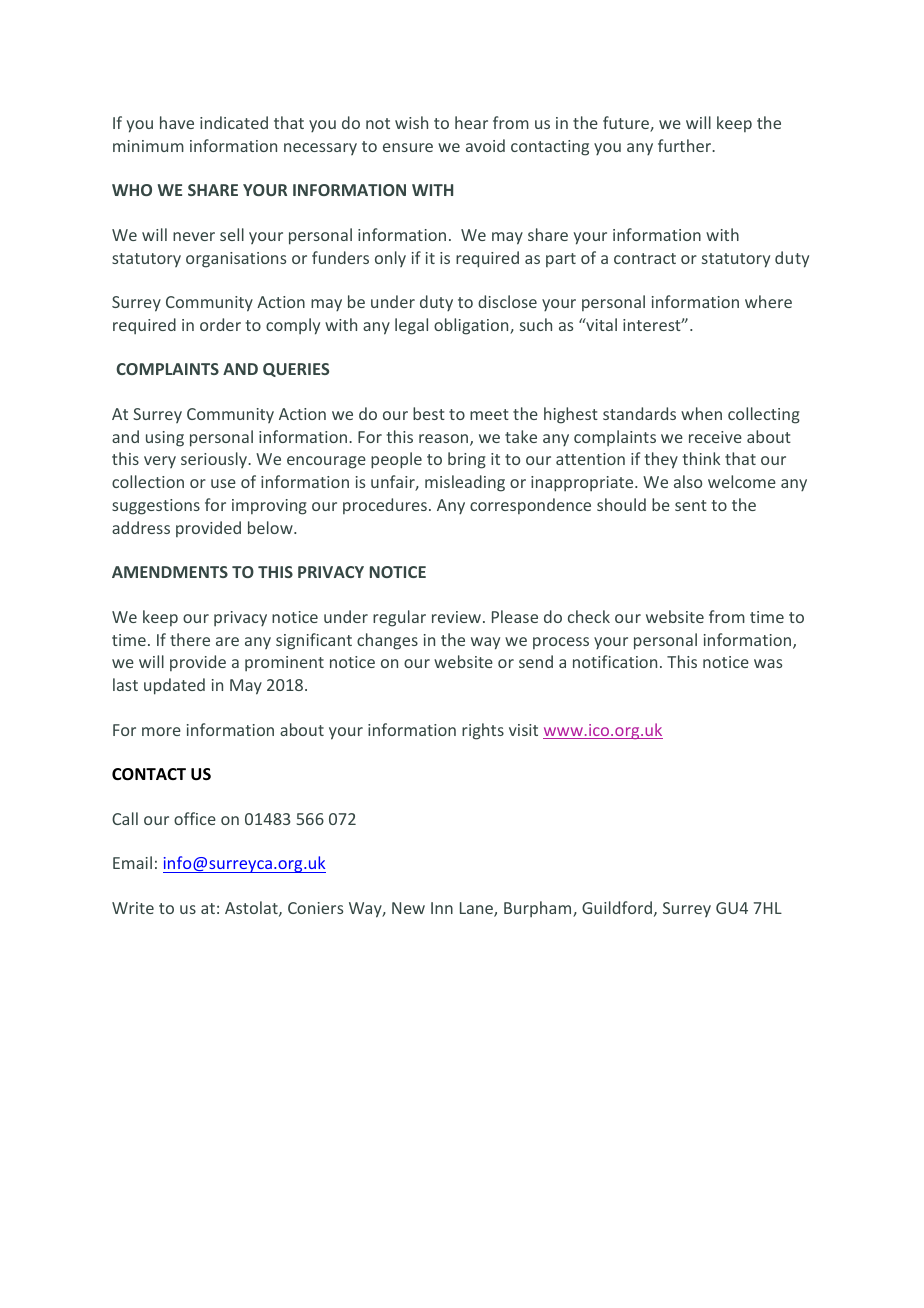 The width and height of the document is (924, 1308). What do you see at coordinates (156, 507) in the document?
I see `suggestions` at bounding box center [156, 507].
